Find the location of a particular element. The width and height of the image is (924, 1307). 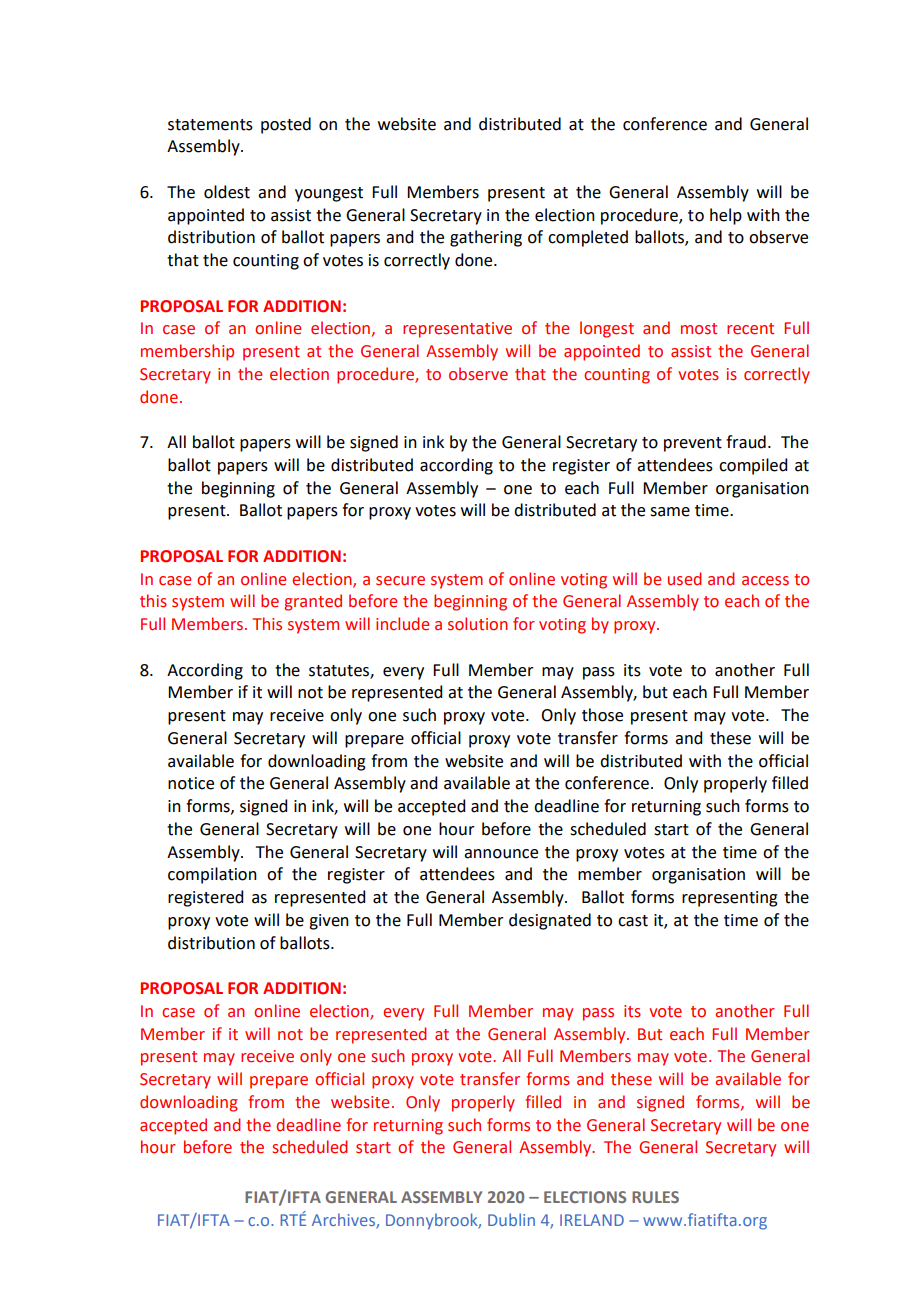

granted is located at coordinates (313, 602).
